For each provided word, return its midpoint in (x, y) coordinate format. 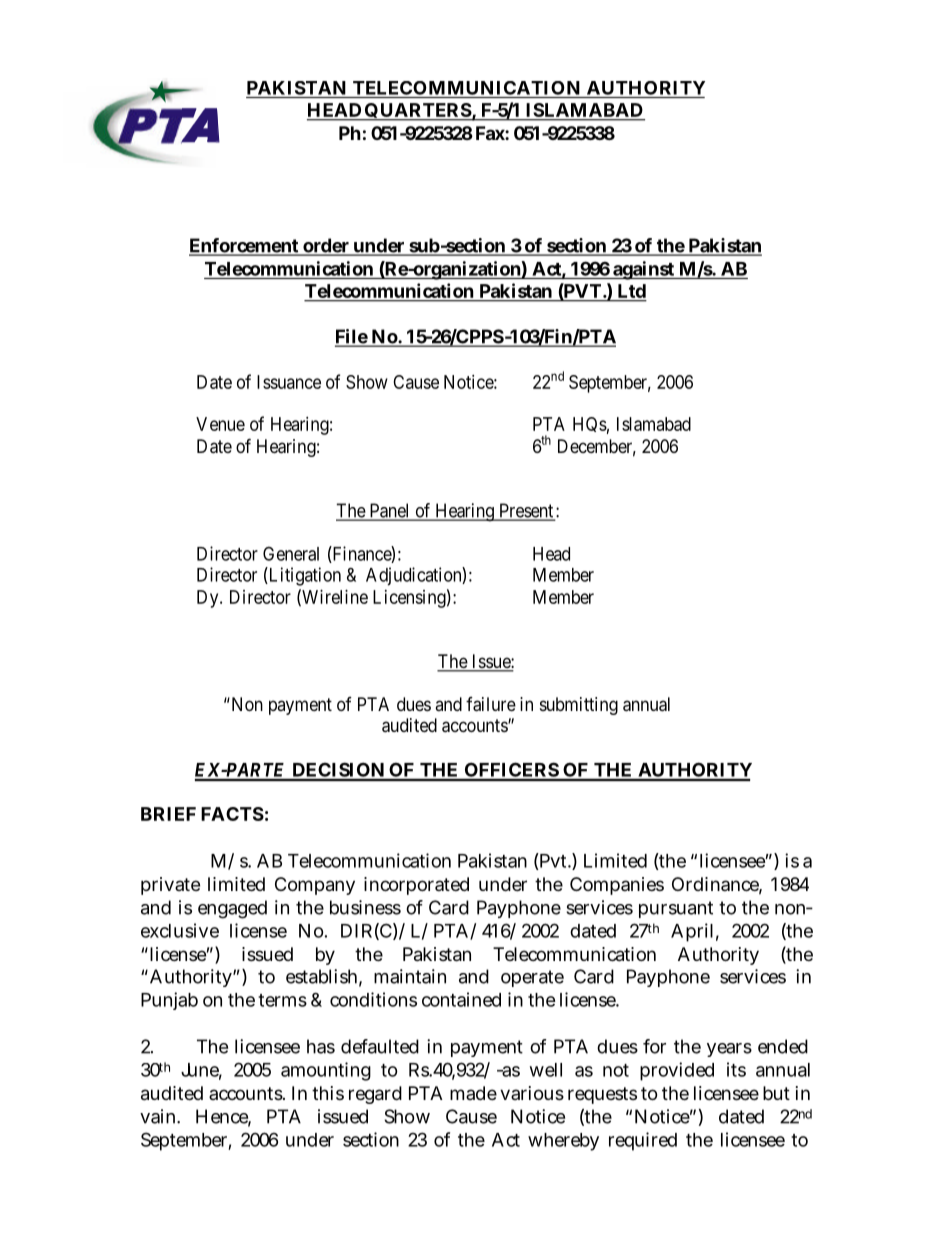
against (644, 270)
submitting (579, 706)
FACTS (232, 814)
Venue (220, 424)
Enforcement (245, 246)
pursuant (676, 909)
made (473, 1093)
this (328, 1093)
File (352, 337)
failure (491, 704)
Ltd (632, 291)
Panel (389, 511)
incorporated (416, 886)
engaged (232, 909)
